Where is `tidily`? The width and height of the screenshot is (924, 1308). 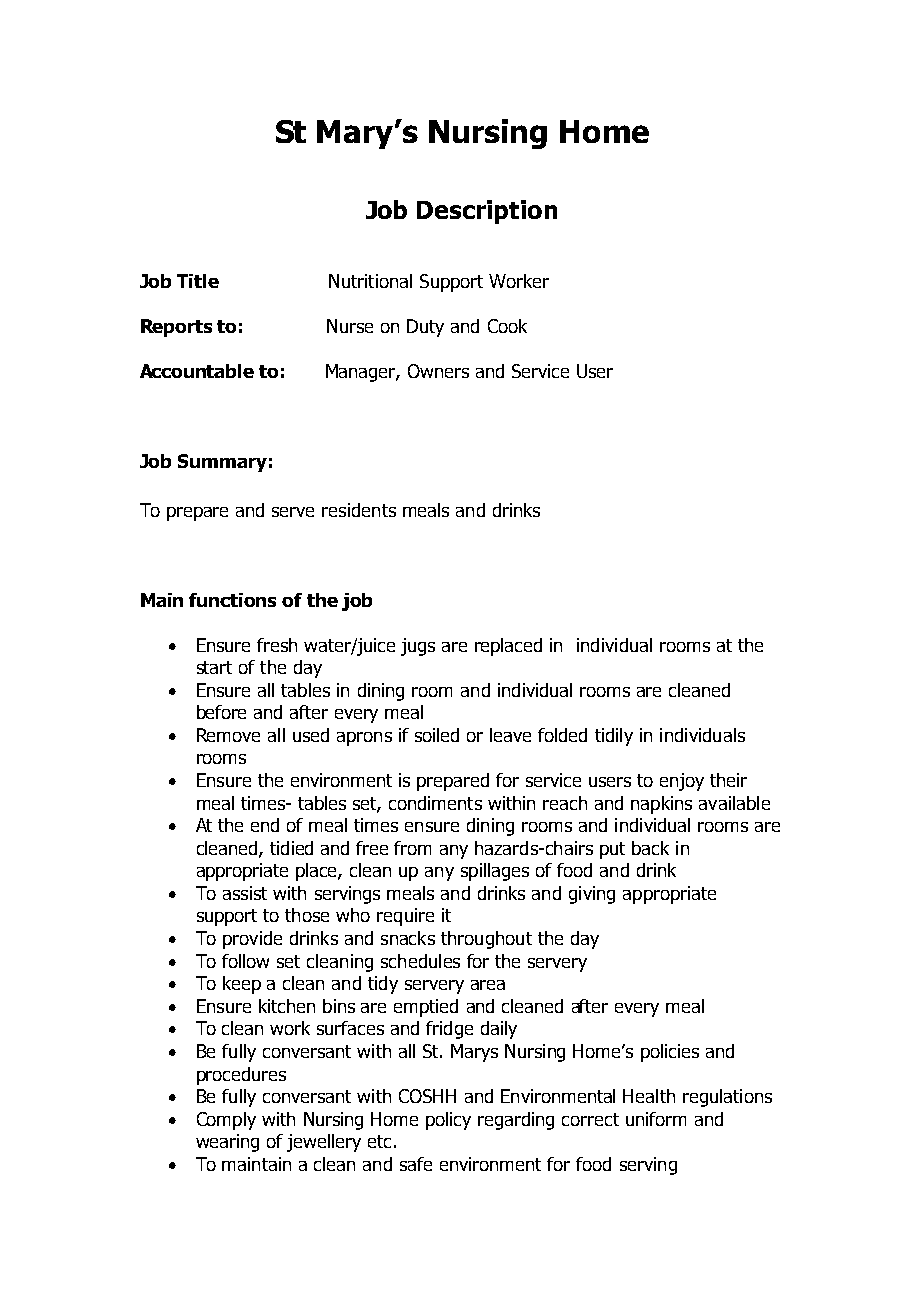 tidily is located at coordinates (614, 737).
